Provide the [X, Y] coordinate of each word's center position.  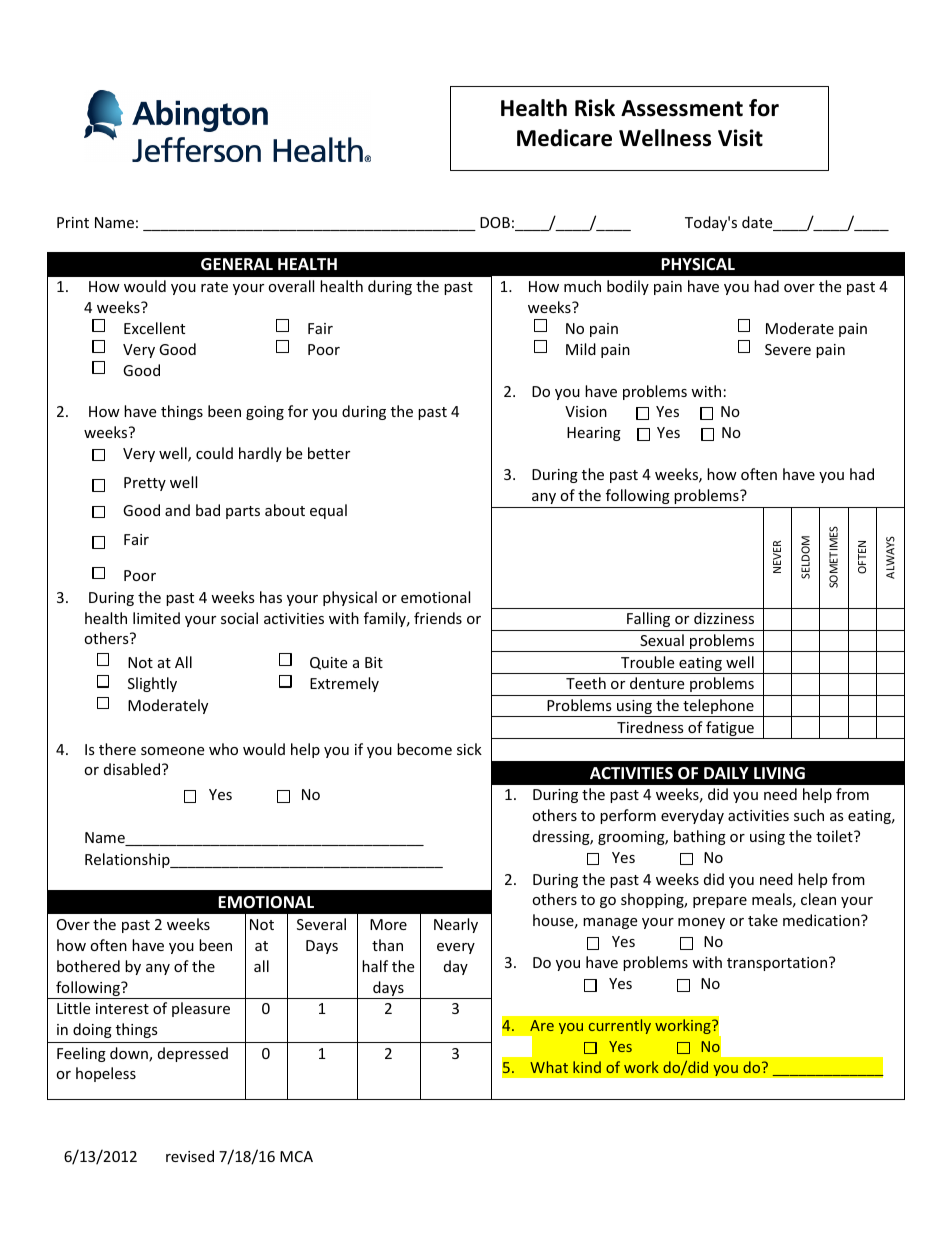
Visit [740, 138]
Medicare [564, 138]
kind [587, 1067]
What [549, 1067]
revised [190, 1156]
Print [73, 222]
